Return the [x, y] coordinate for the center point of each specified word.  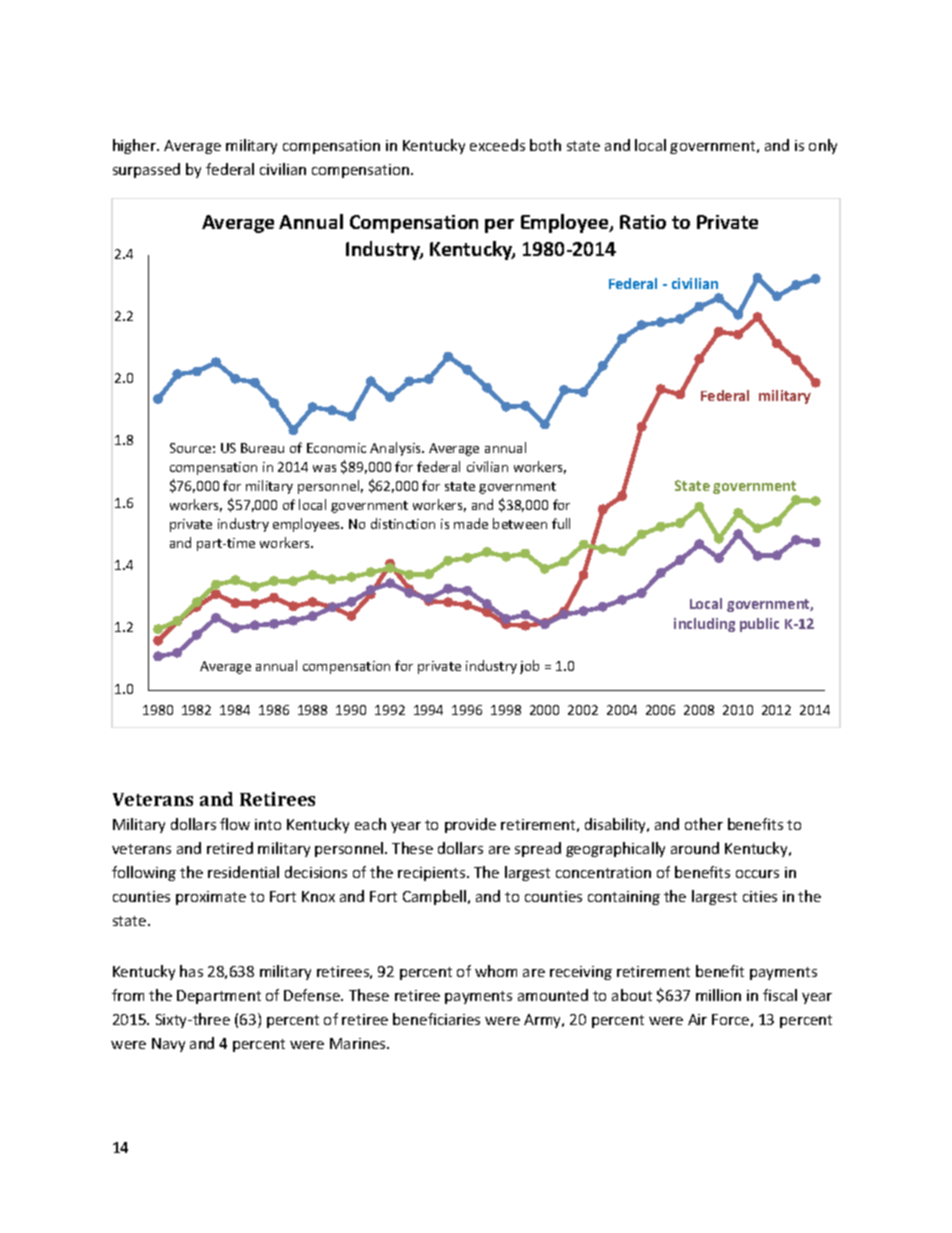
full [561, 523]
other [704, 824]
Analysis [397, 449]
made [471, 523]
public [759, 625]
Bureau [262, 448]
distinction [403, 523]
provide [470, 825]
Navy [168, 1045]
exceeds [497, 145]
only [823, 146]
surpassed [146, 170]
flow [235, 824]
